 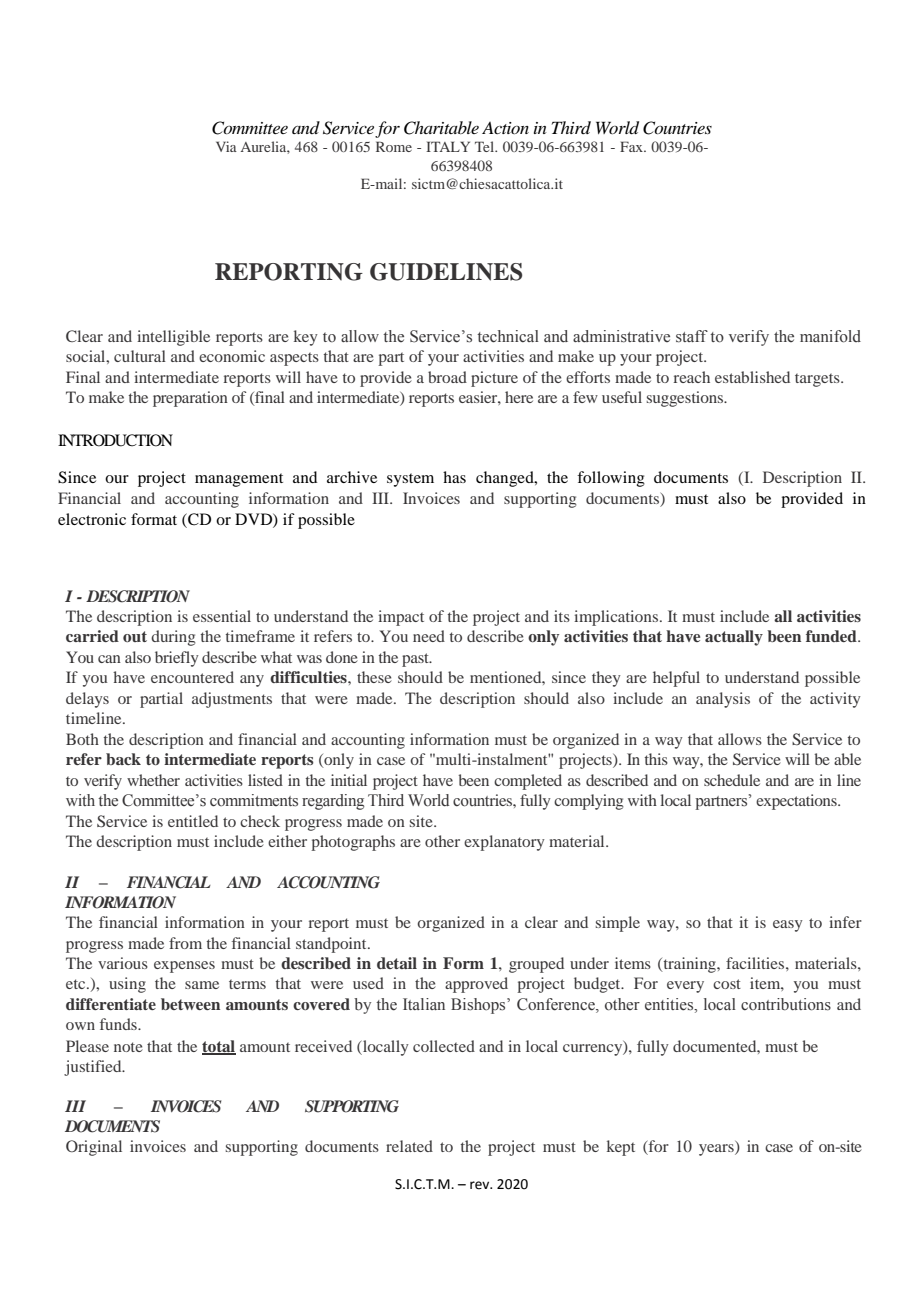 I want to click on actually, so click(x=734, y=638).
